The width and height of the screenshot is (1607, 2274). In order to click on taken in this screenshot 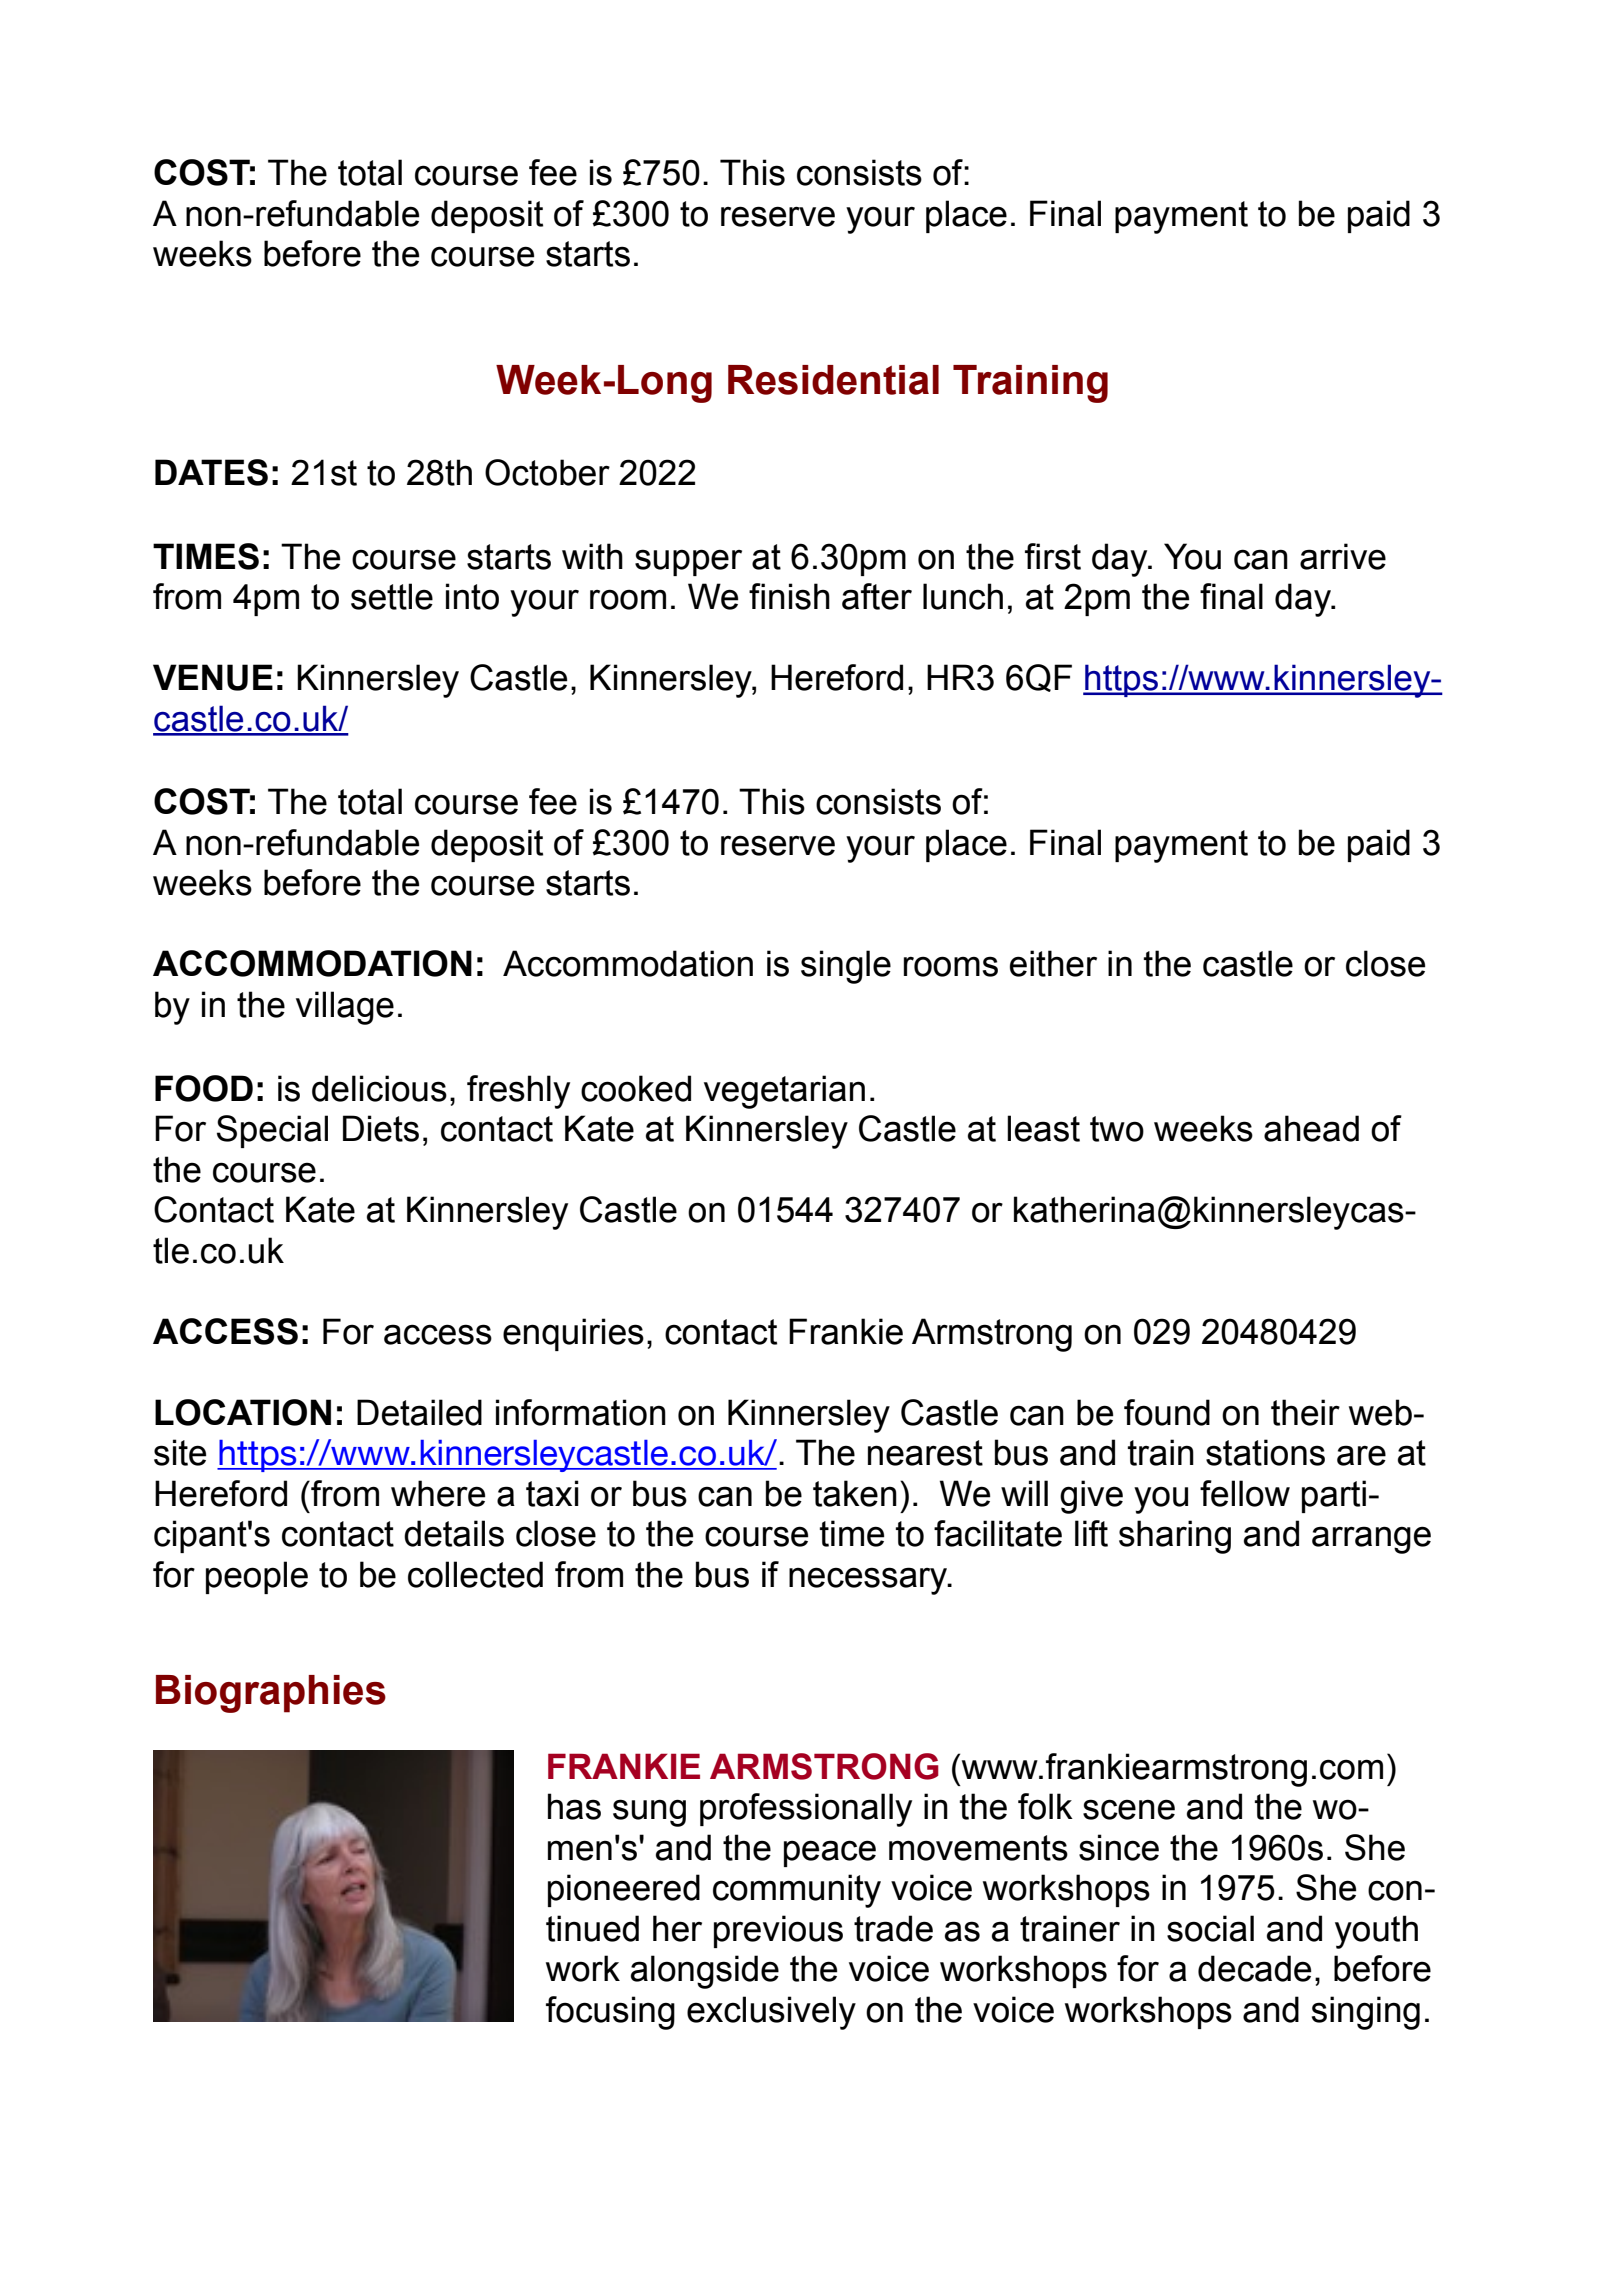, I will do `click(855, 1493)`.
